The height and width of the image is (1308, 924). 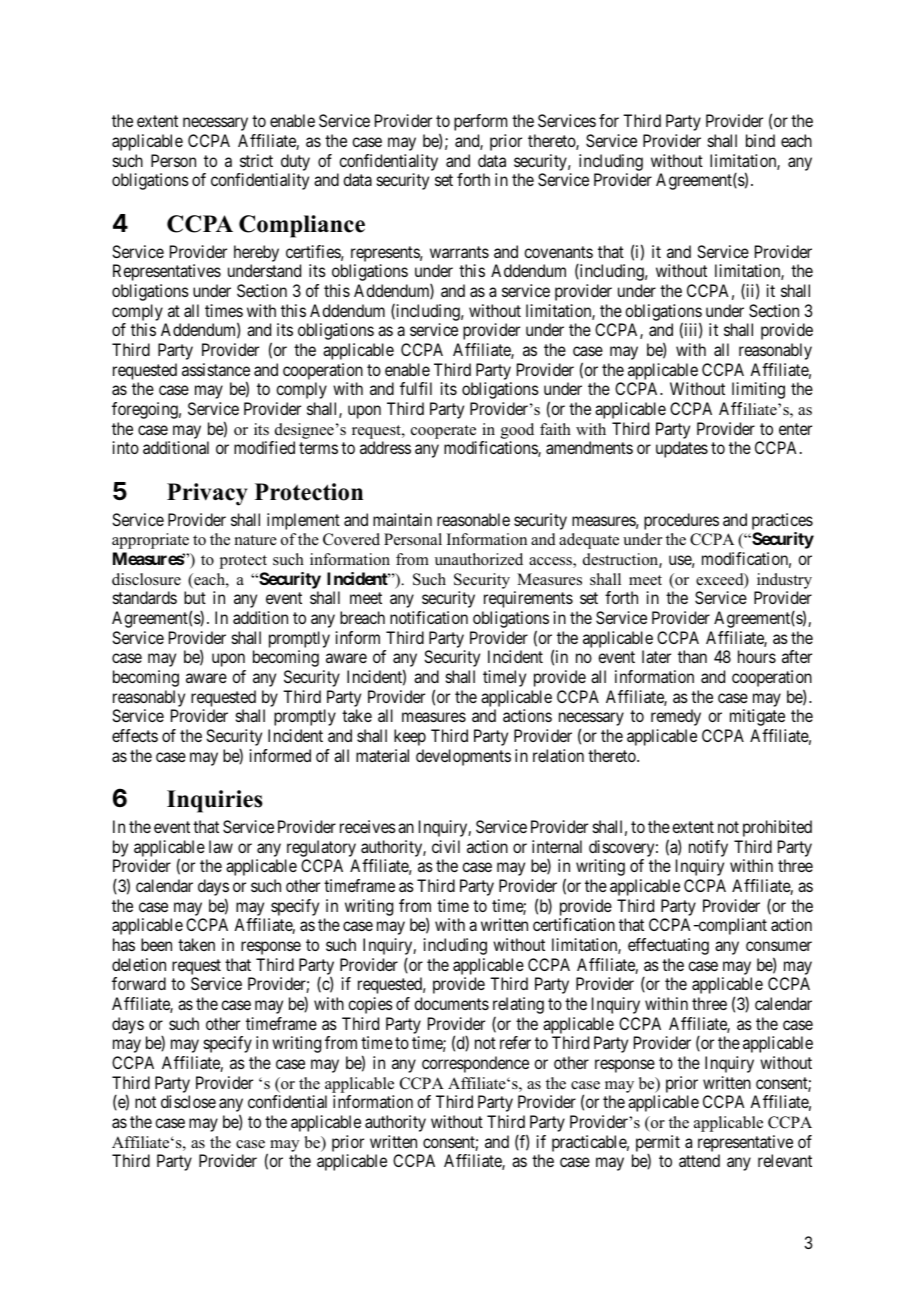 What do you see at coordinates (216, 369) in the image?
I see `assistance` at bounding box center [216, 369].
